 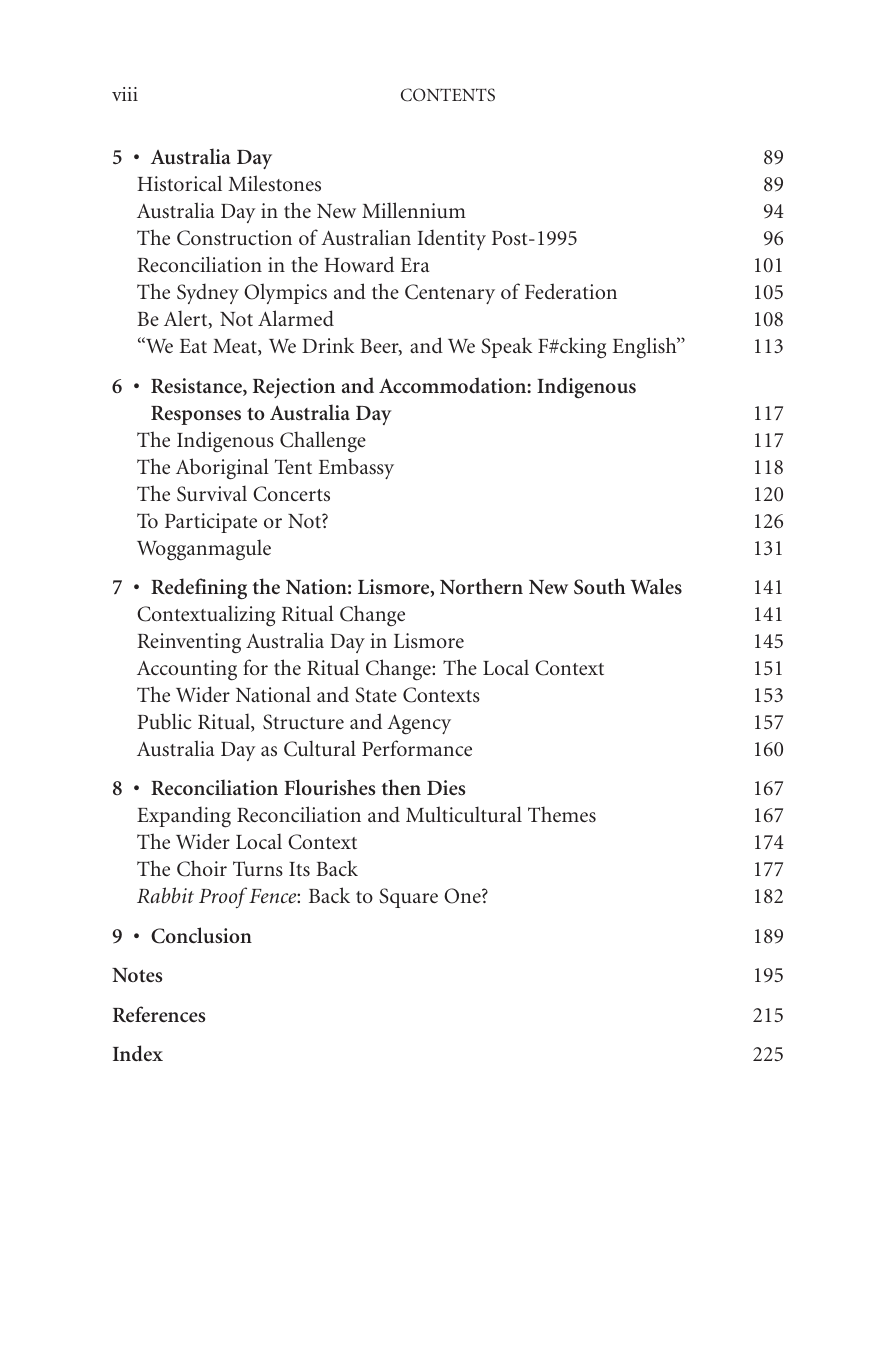 I want to click on References, so click(x=159, y=1014).
